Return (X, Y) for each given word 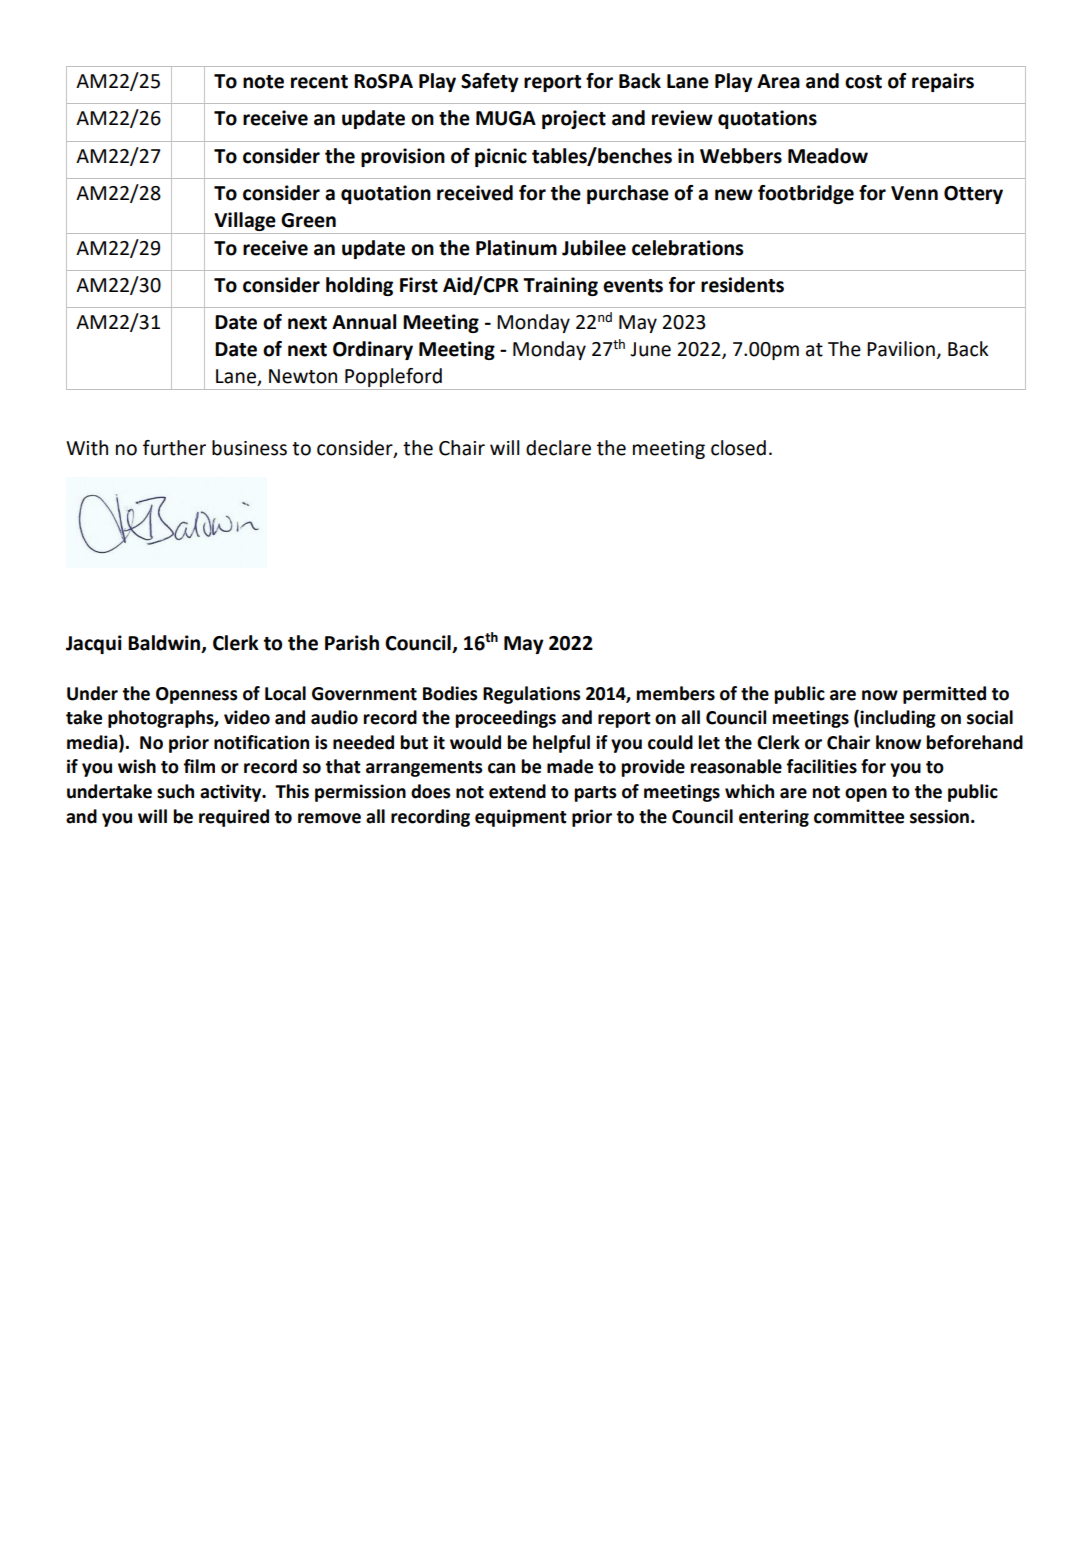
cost (863, 82)
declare (558, 448)
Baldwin (165, 643)
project (574, 119)
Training (560, 286)
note (263, 82)
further (174, 448)
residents (742, 285)
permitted (944, 695)
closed (738, 448)
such (175, 791)
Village (245, 221)
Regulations (532, 695)
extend (517, 791)
